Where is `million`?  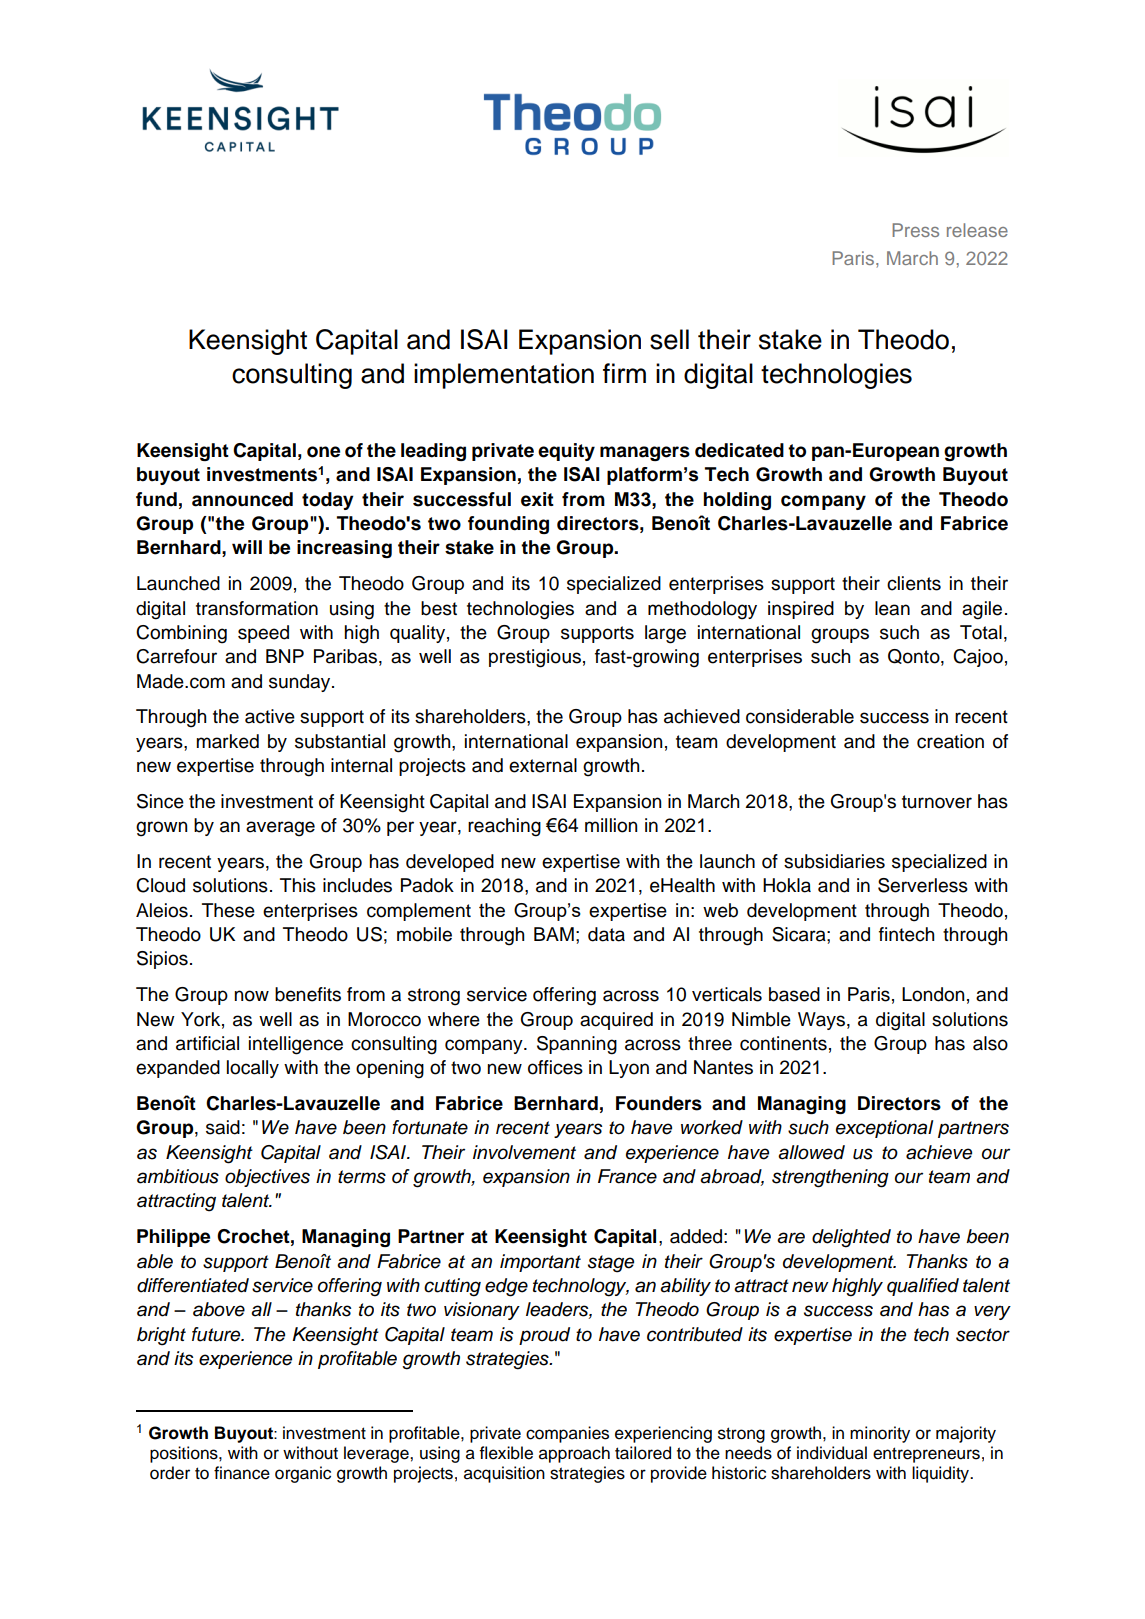 million is located at coordinates (611, 825).
